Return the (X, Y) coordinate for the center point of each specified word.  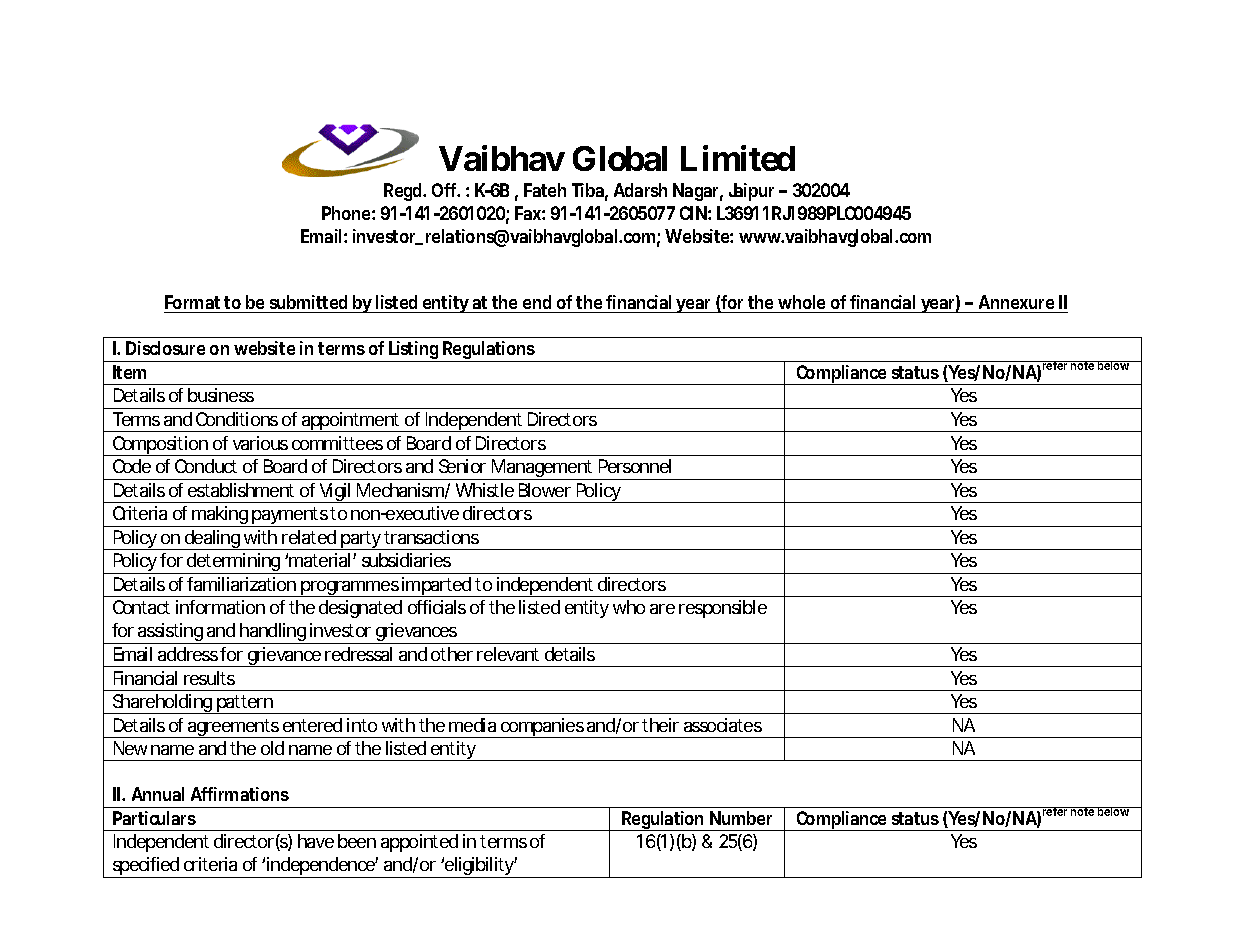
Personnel (635, 466)
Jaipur (751, 192)
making (221, 516)
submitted (308, 302)
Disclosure (165, 348)
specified (146, 867)
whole (801, 302)
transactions (431, 537)
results (209, 678)
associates (723, 725)
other (452, 654)
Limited (738, 158)
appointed (419, 843)
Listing (415, 351)
